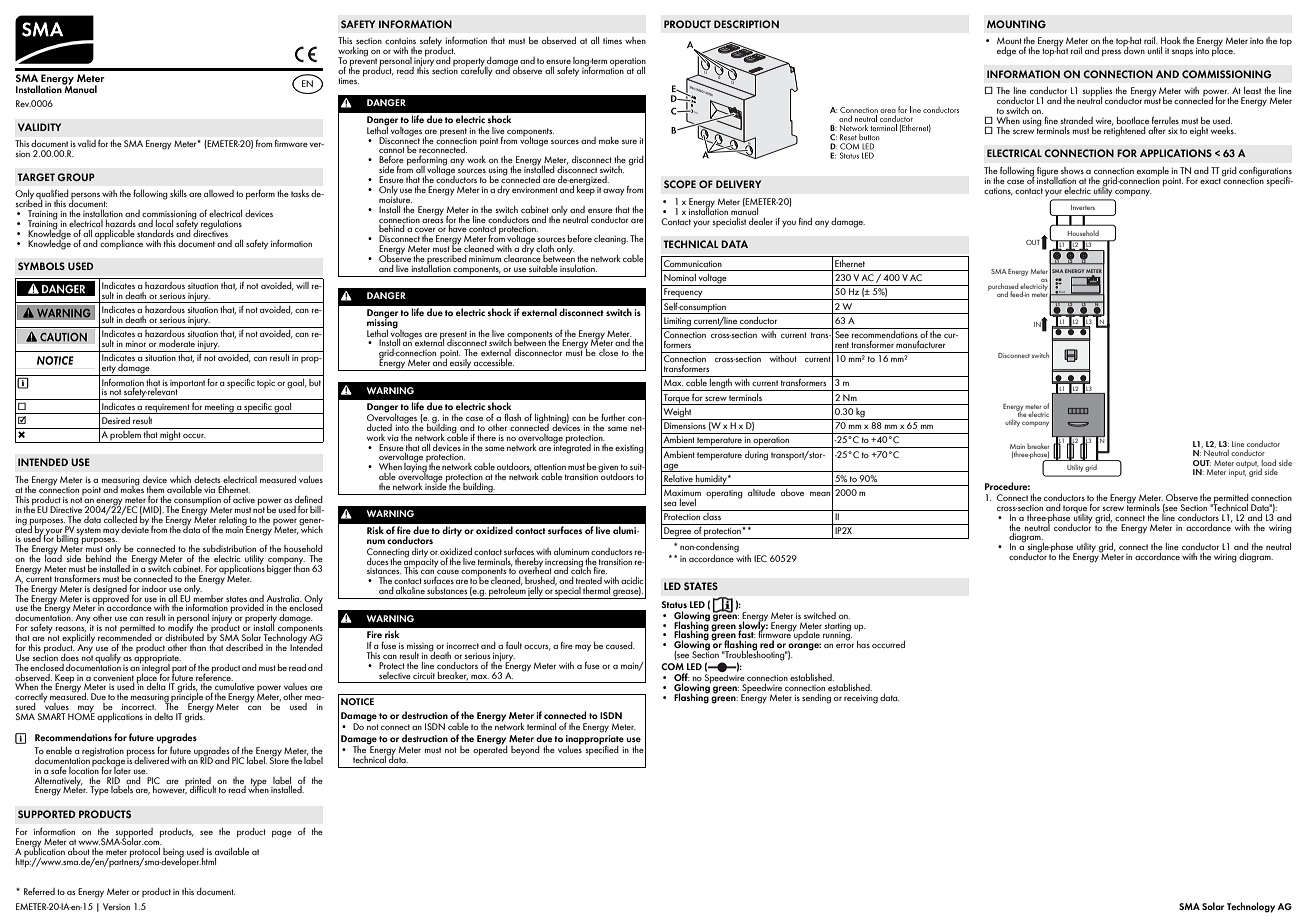  I want to click on given, so click(608, 469).
